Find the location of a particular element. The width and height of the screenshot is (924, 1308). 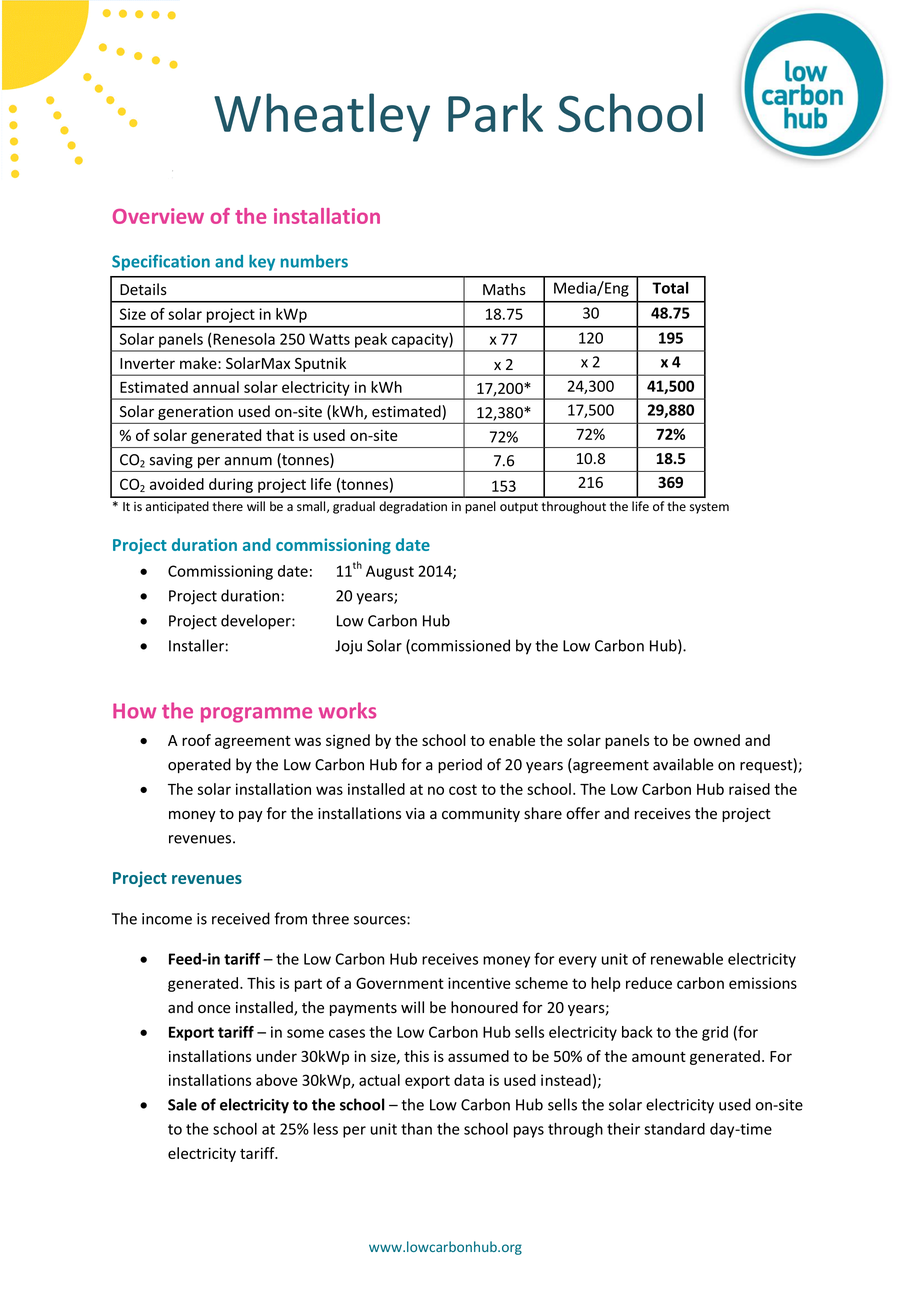

renewable is located at coordinates (687, 959).
